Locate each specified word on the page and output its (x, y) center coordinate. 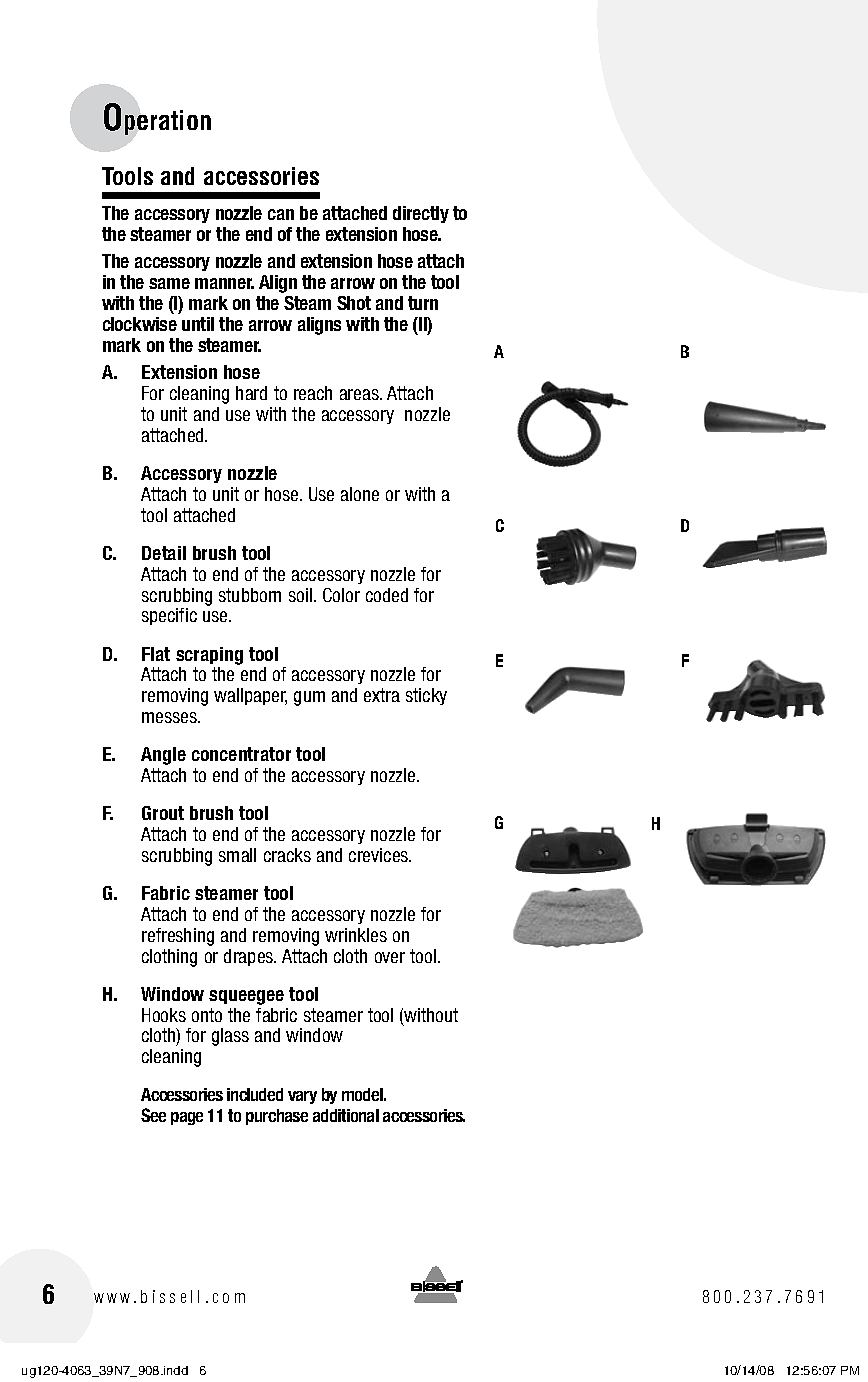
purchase (277, 1117)
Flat (156, 654)
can (281, 214)
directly (421, 214)
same (169, 283)
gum (309, 698)
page (187, 1118)
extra (382, 695)
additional (346, 1115)
